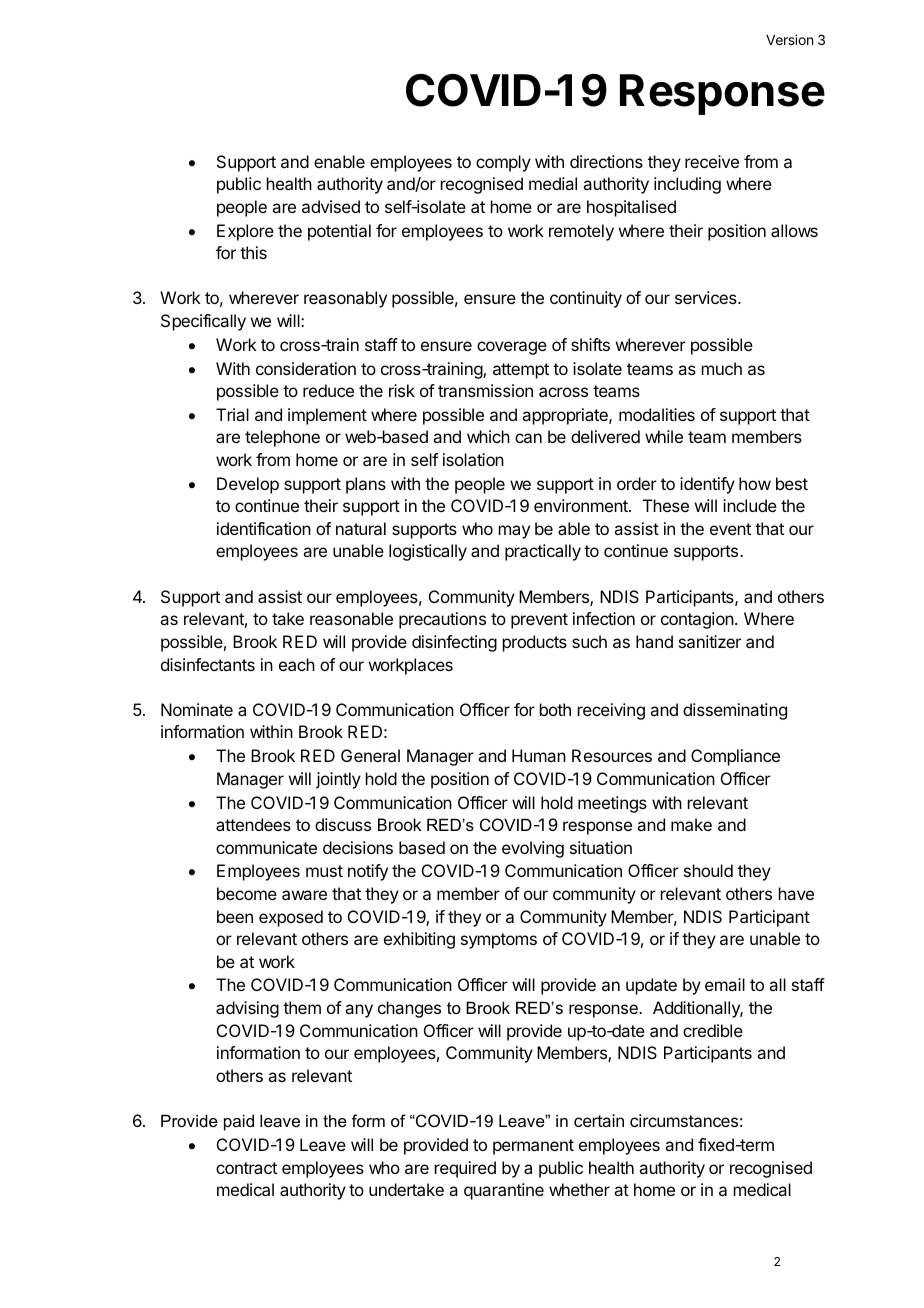 This page has height=1308, width=924. Describe the element at coordinates (707, 485) in the page. I see `identify` at that location.
